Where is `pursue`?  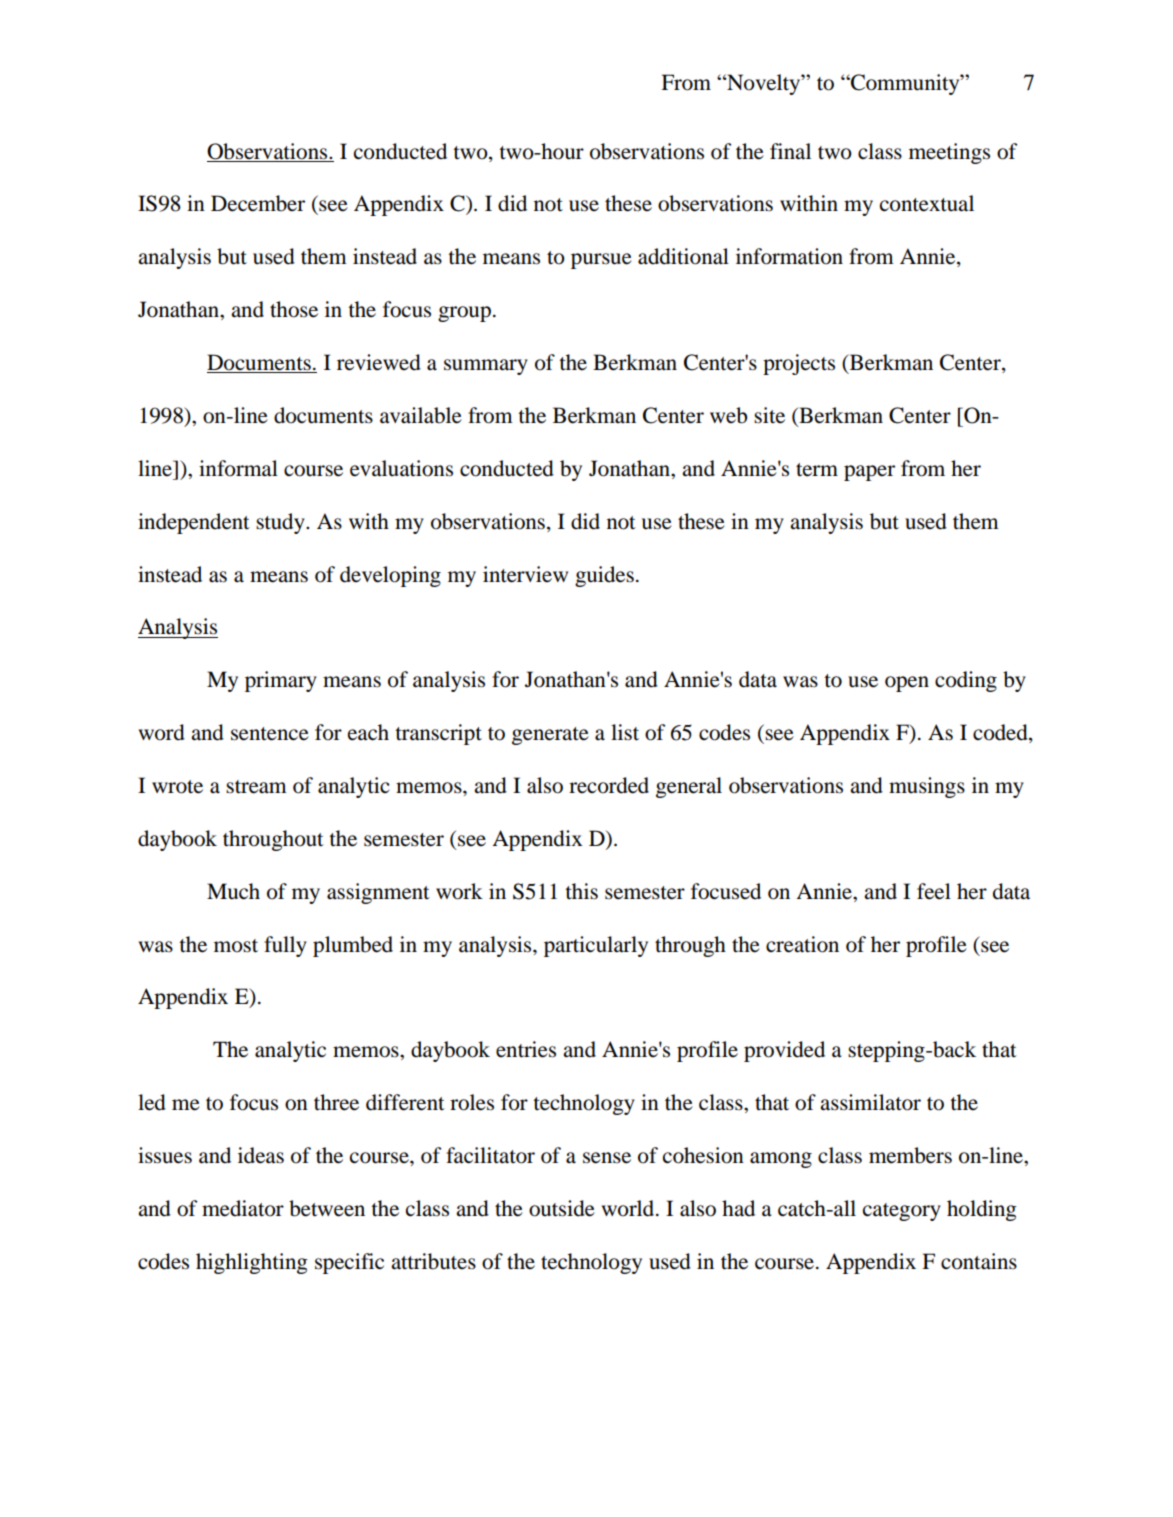
pursue is located at coordinates (601, 261).
